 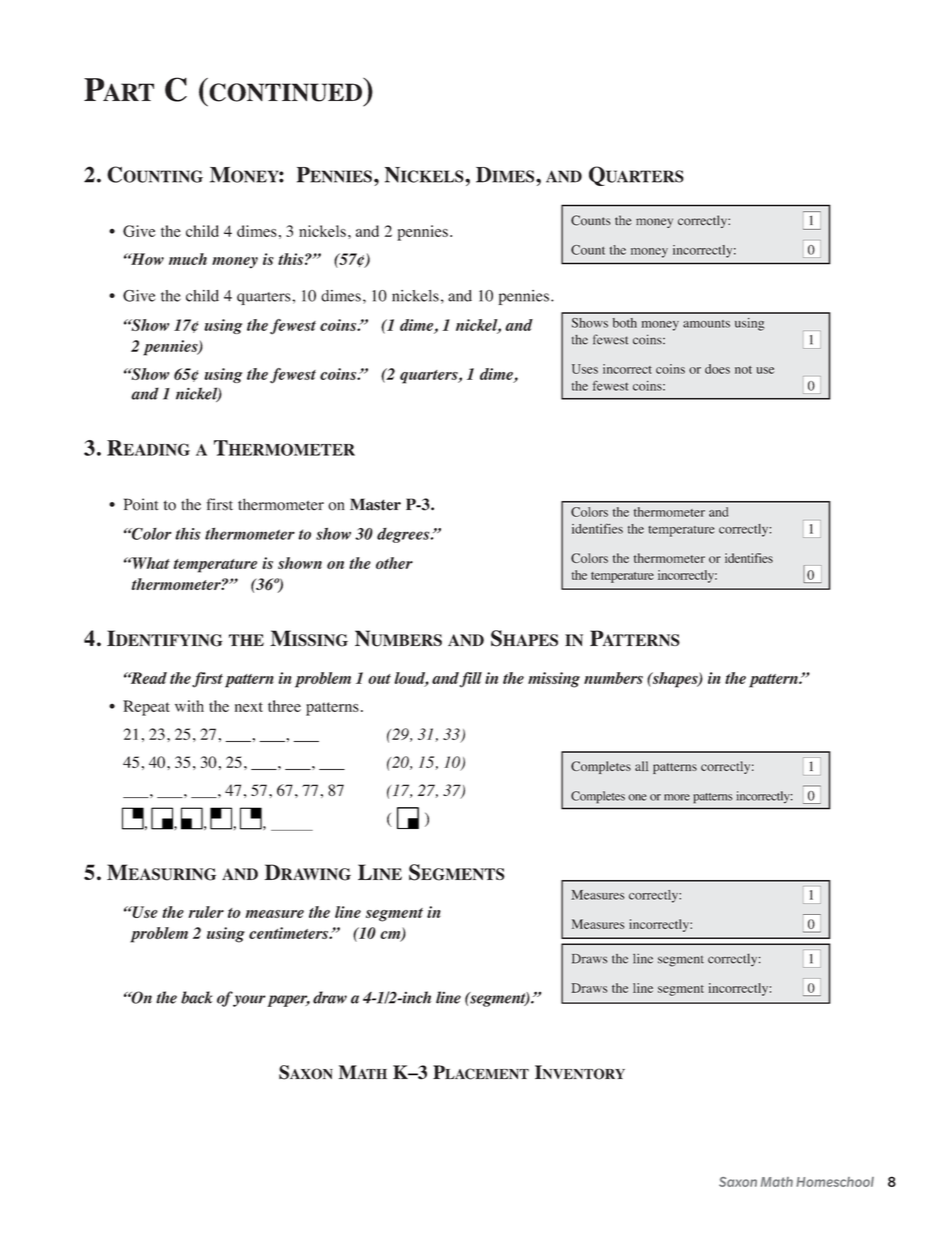 I want to click on more, so click(x=677, y=797).
